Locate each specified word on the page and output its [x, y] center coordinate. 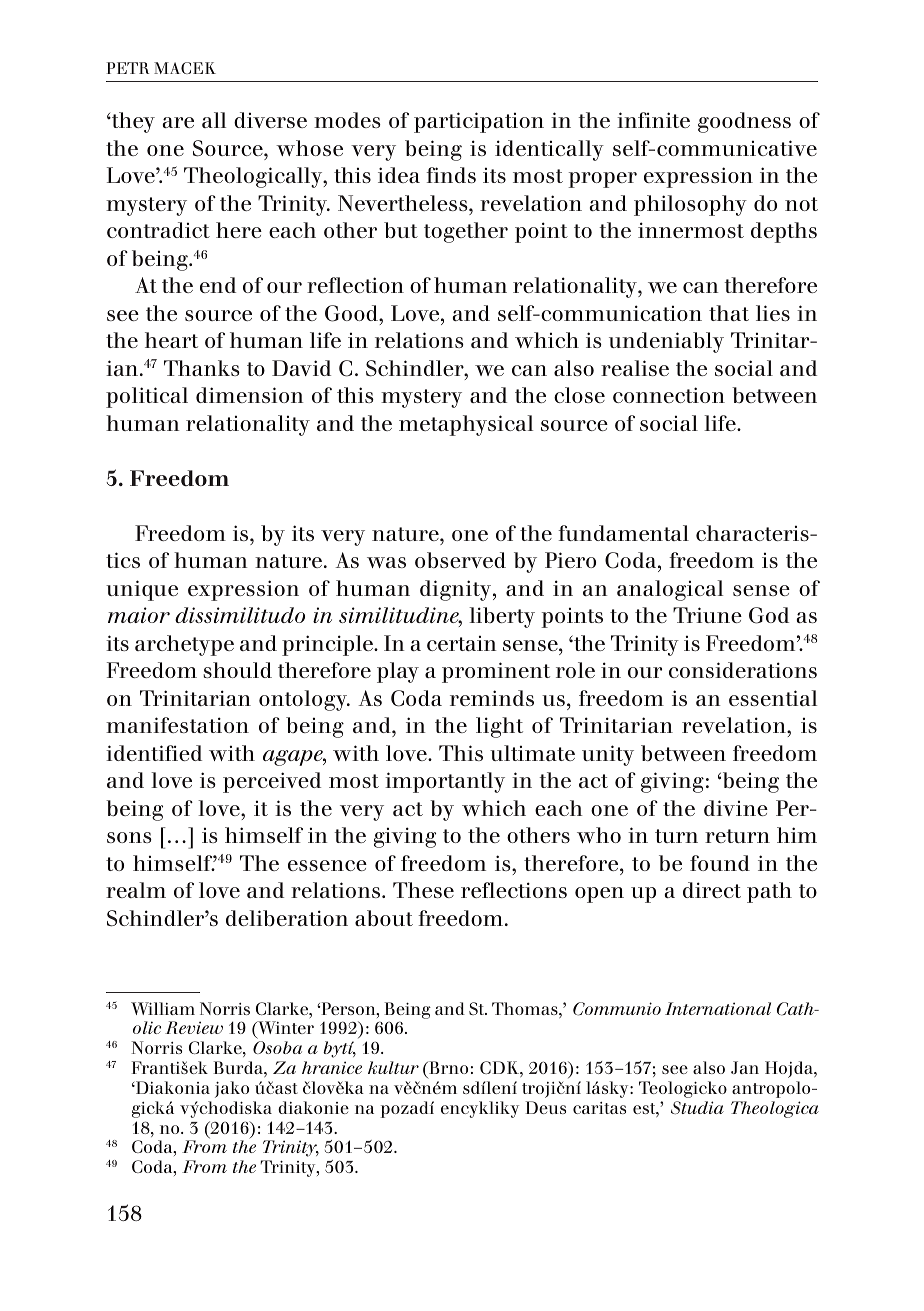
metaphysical [466, 425]
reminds [492, 698]
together [466, 232]
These [423, 890]
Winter [285, 1029]
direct [712, 890]
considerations [743, 670]
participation [479, 122]
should [237, 670]
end [218, 285]
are [178, 122]
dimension [249, 395]
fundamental [623, 533]
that [729, 313]
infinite [653, 120]
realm [136, 890]
